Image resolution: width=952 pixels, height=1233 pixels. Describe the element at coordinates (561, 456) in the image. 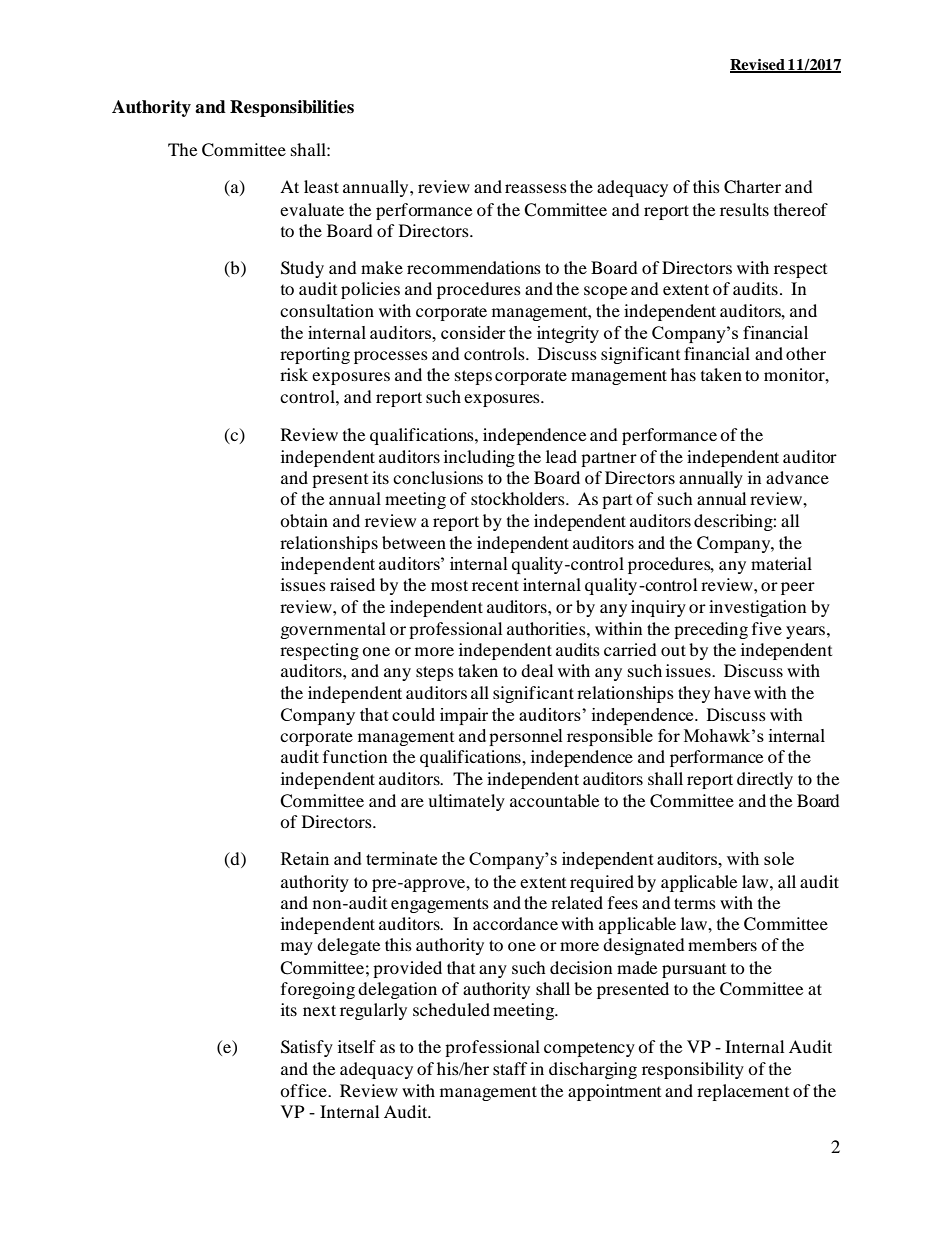

I see `lead` at that location.
